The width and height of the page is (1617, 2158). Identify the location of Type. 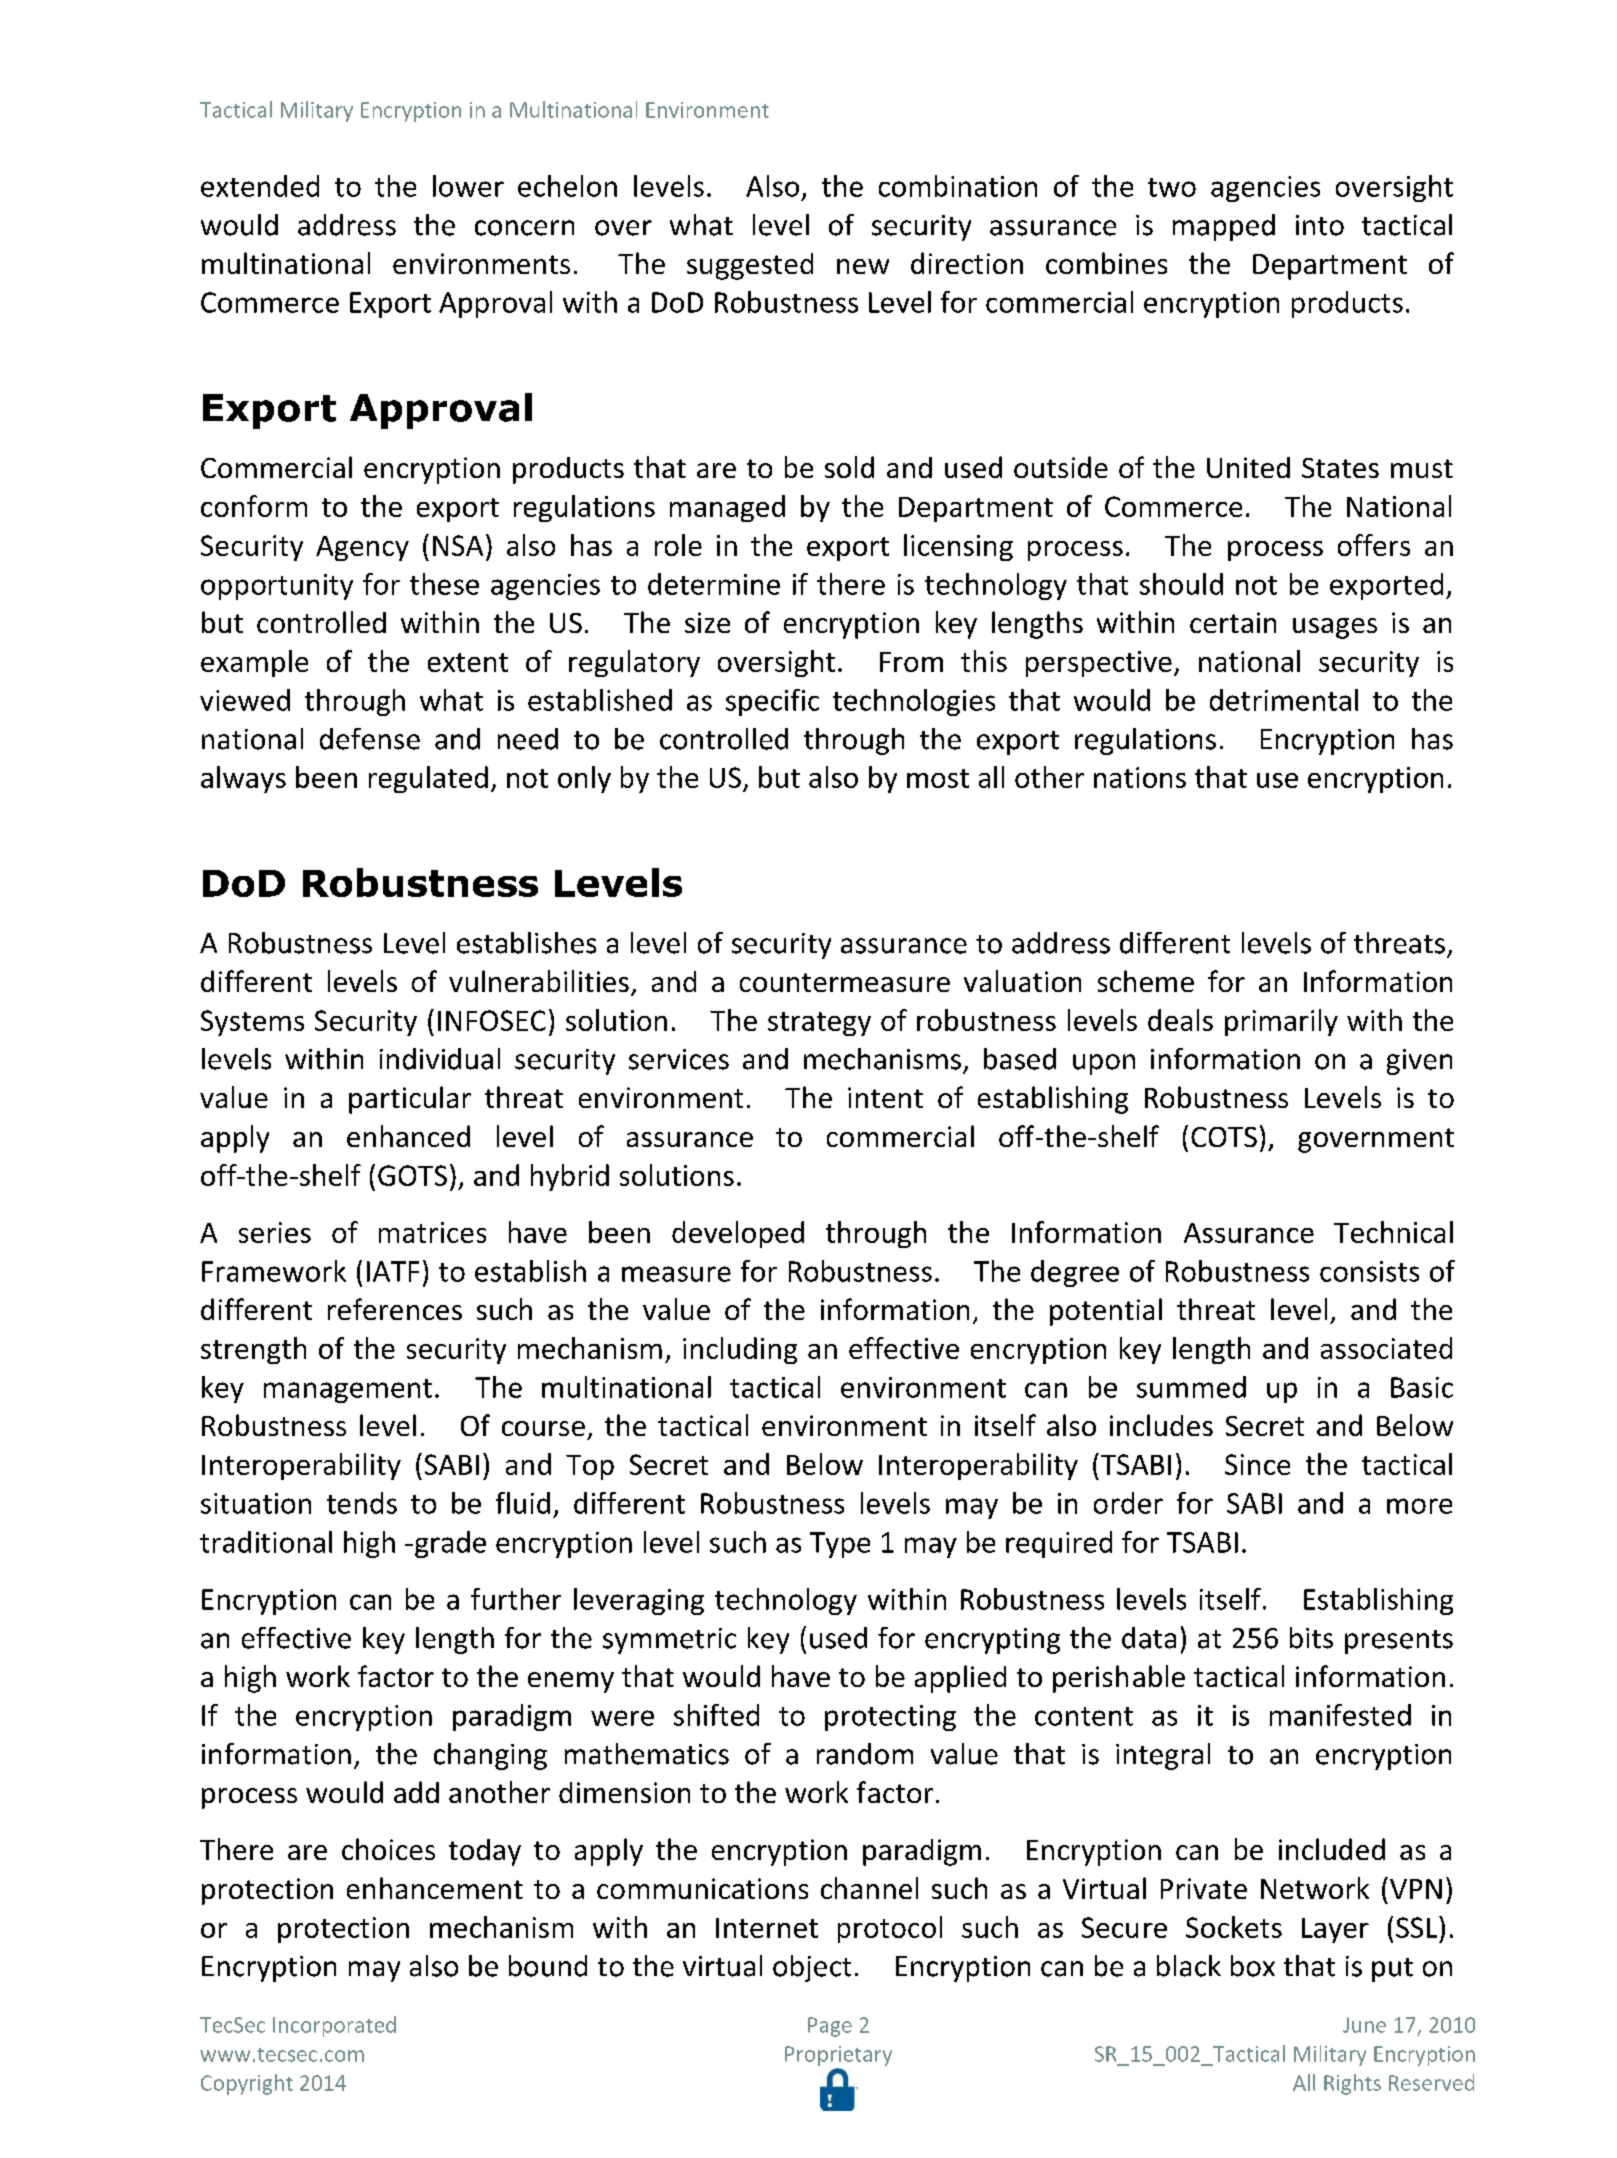
(840, 1545).
